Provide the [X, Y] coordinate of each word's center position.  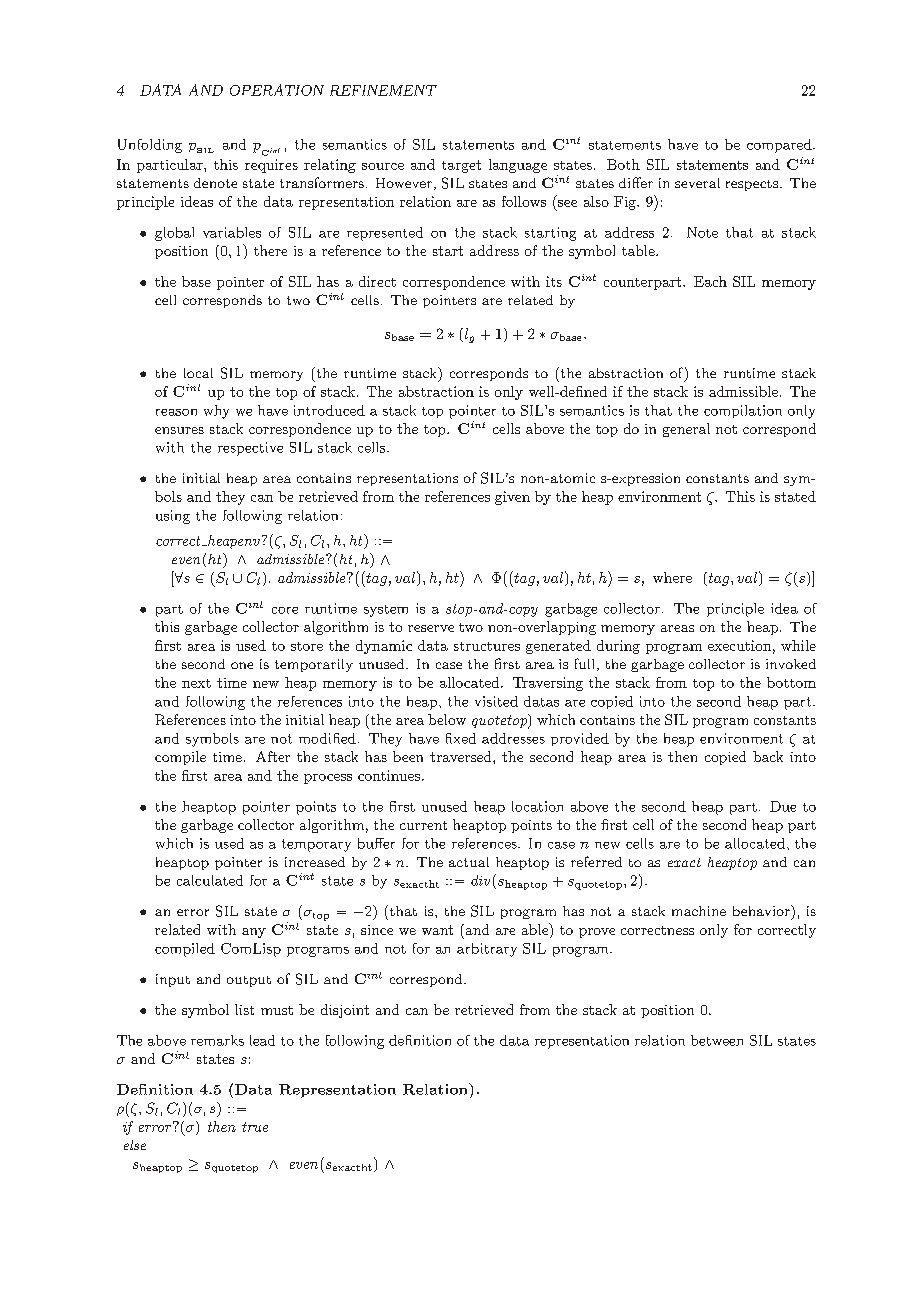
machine [699, 911]
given [512, 498]
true [255, 1127]
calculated [210, 880]
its [554, 281]
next [196, 683]
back [768, 756]
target [461, 166]
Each [710, 281]
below [447, 719]
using [173, 517]
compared [780, 146]
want [437, 930]
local [198, 373]
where [672, 577]
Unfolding [150, 146]
